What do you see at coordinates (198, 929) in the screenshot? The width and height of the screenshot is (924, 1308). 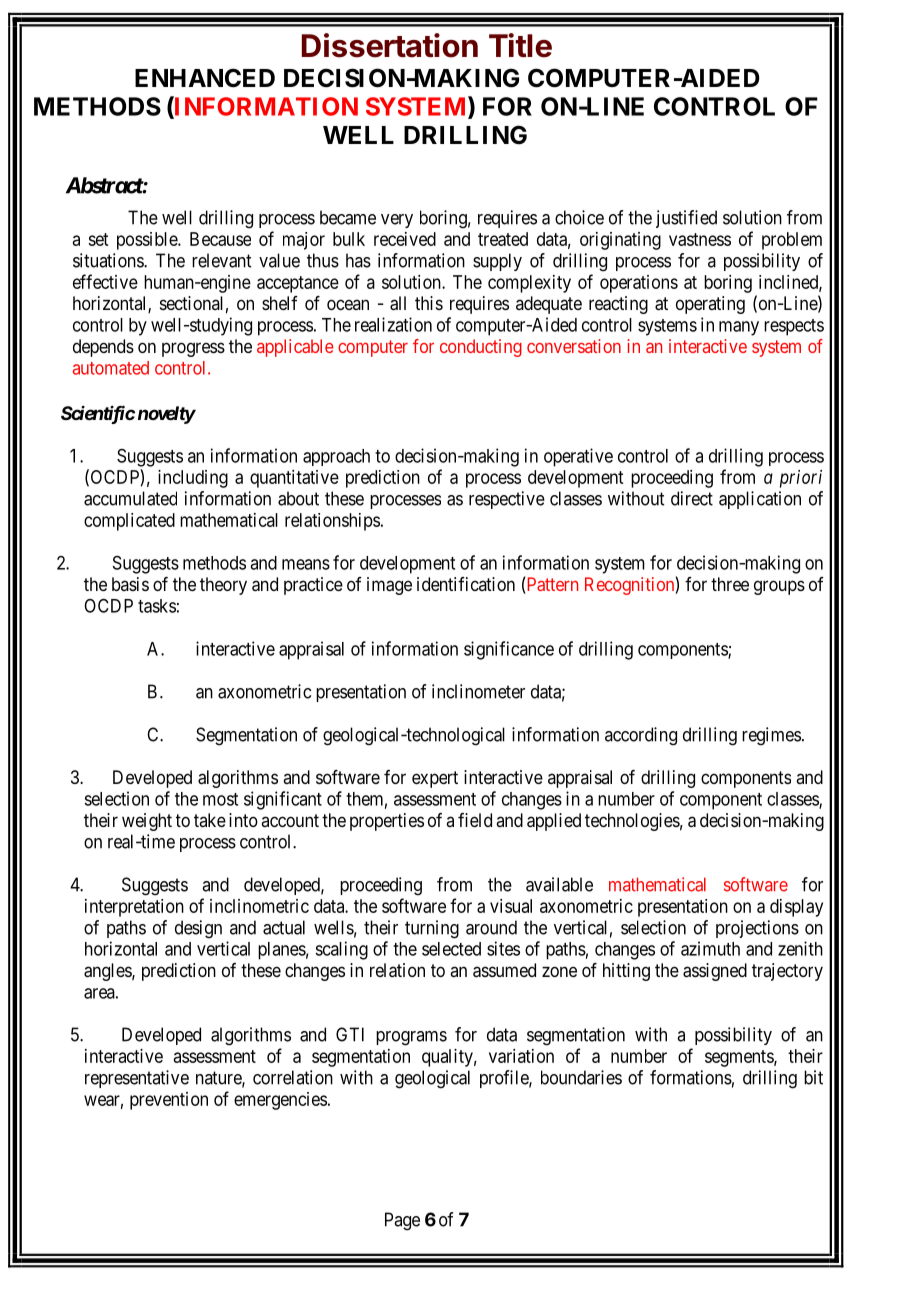 I see `design` at bounding box center [198, 929].
